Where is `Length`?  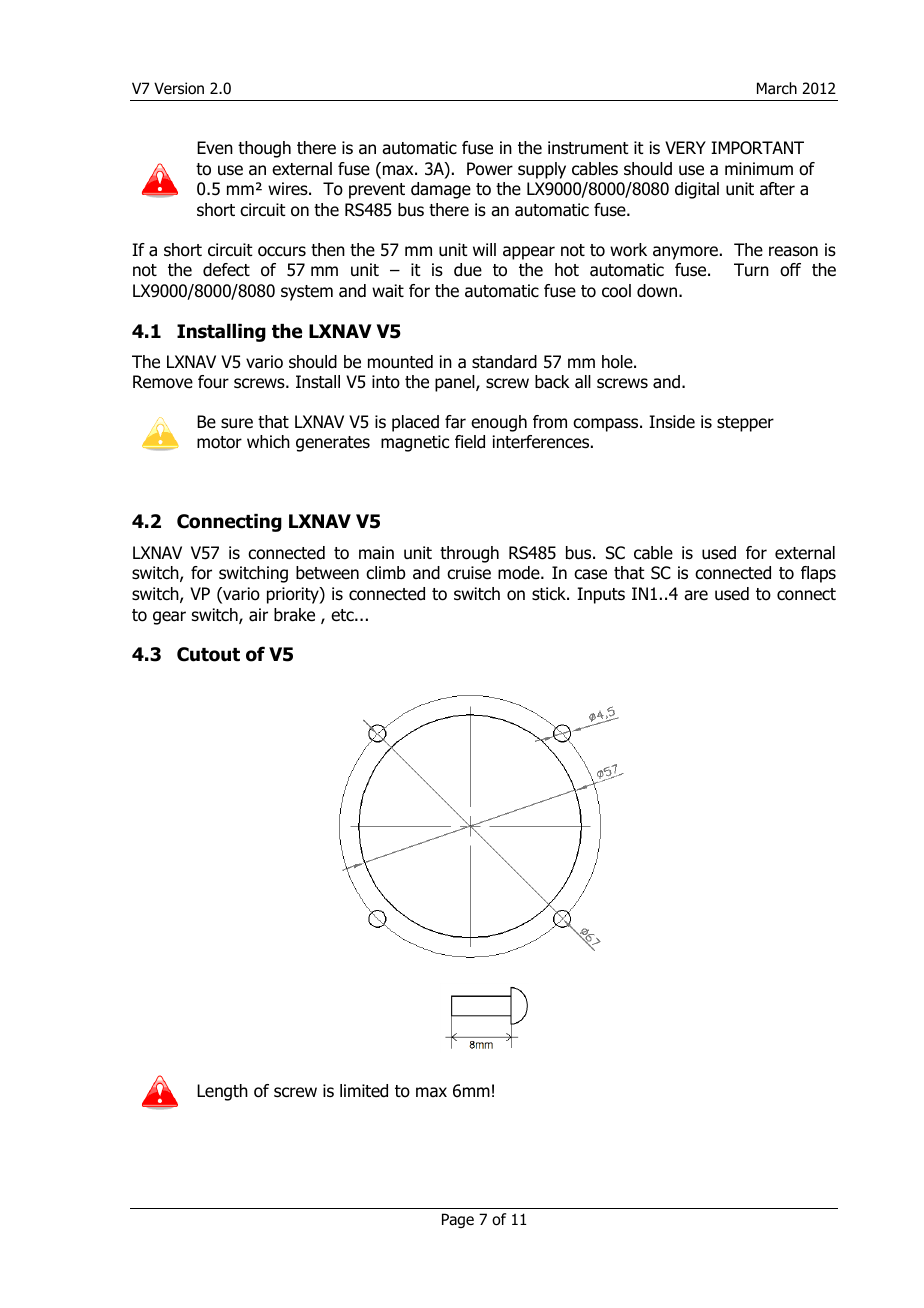 Length is located at coordinates (222, 1092).
